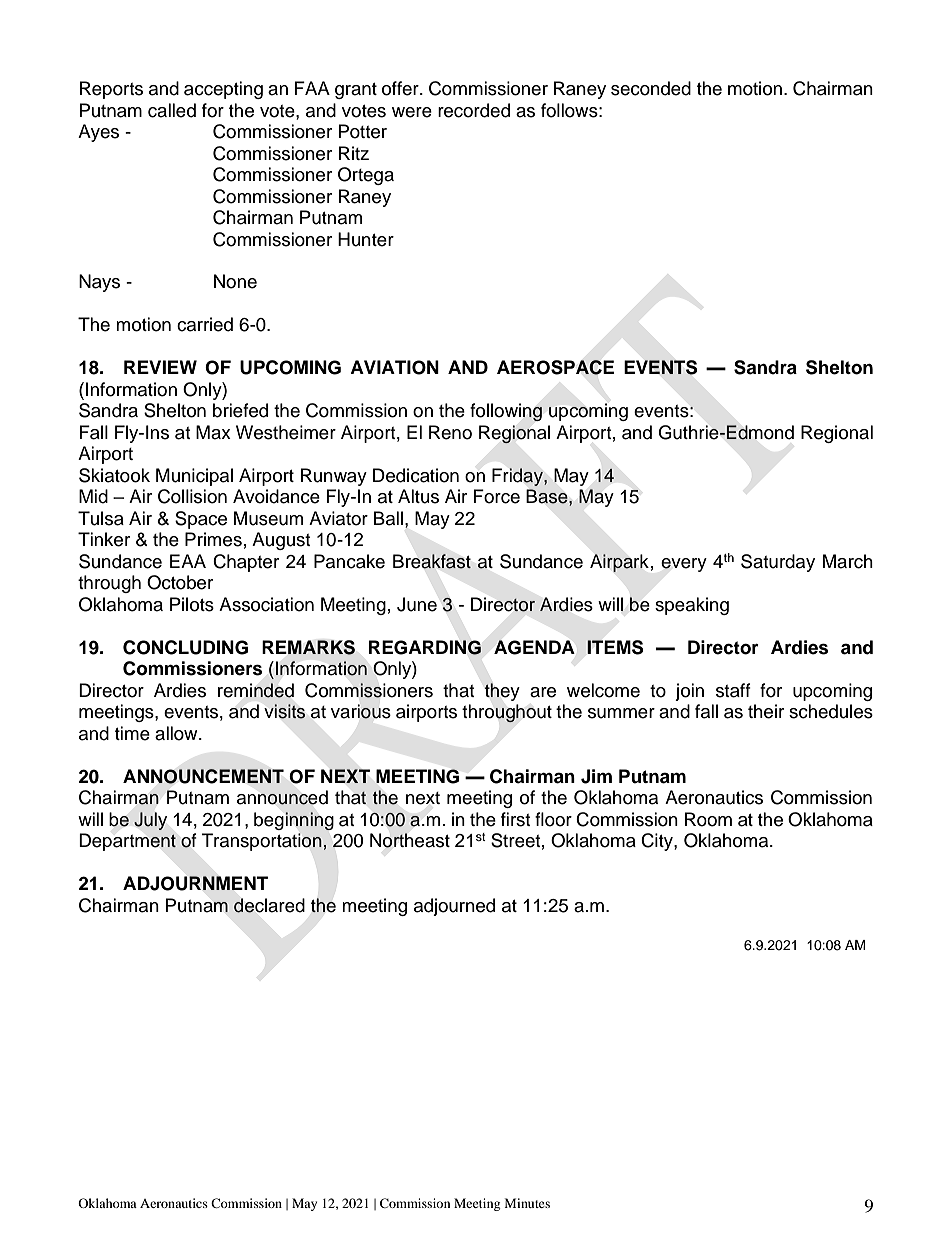 The width and height of the image is (952, 1233). Describe the element at coordinates (172, 110) in the image. I see `called` at that location.
